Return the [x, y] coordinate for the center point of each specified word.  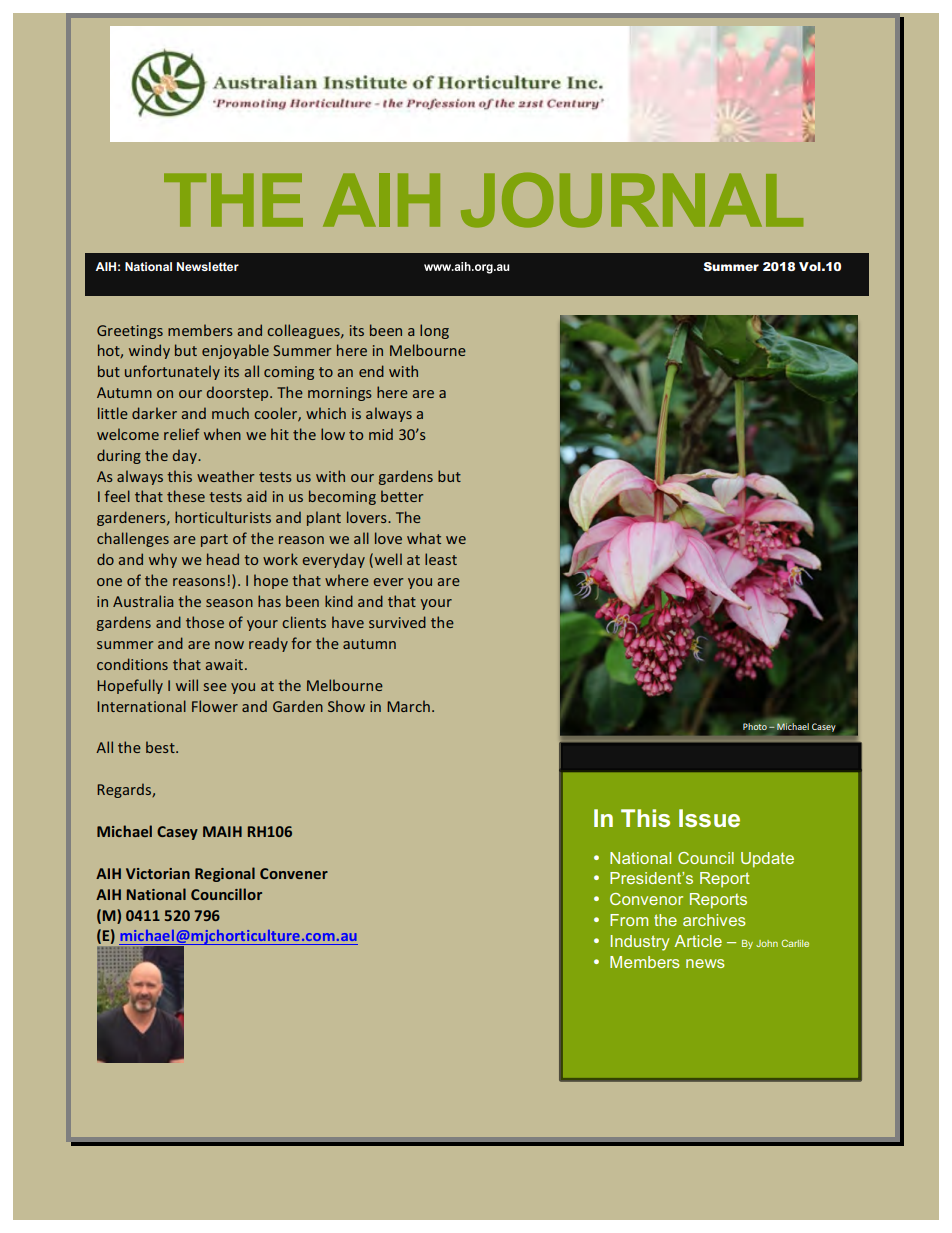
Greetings [130, 332]
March [408, 706]
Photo [755, 726]
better [402, 496]
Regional [225, 874]
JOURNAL [632, 200]
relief [182, 434]
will [187, 685]
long [434, 331]
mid [381, 434]
